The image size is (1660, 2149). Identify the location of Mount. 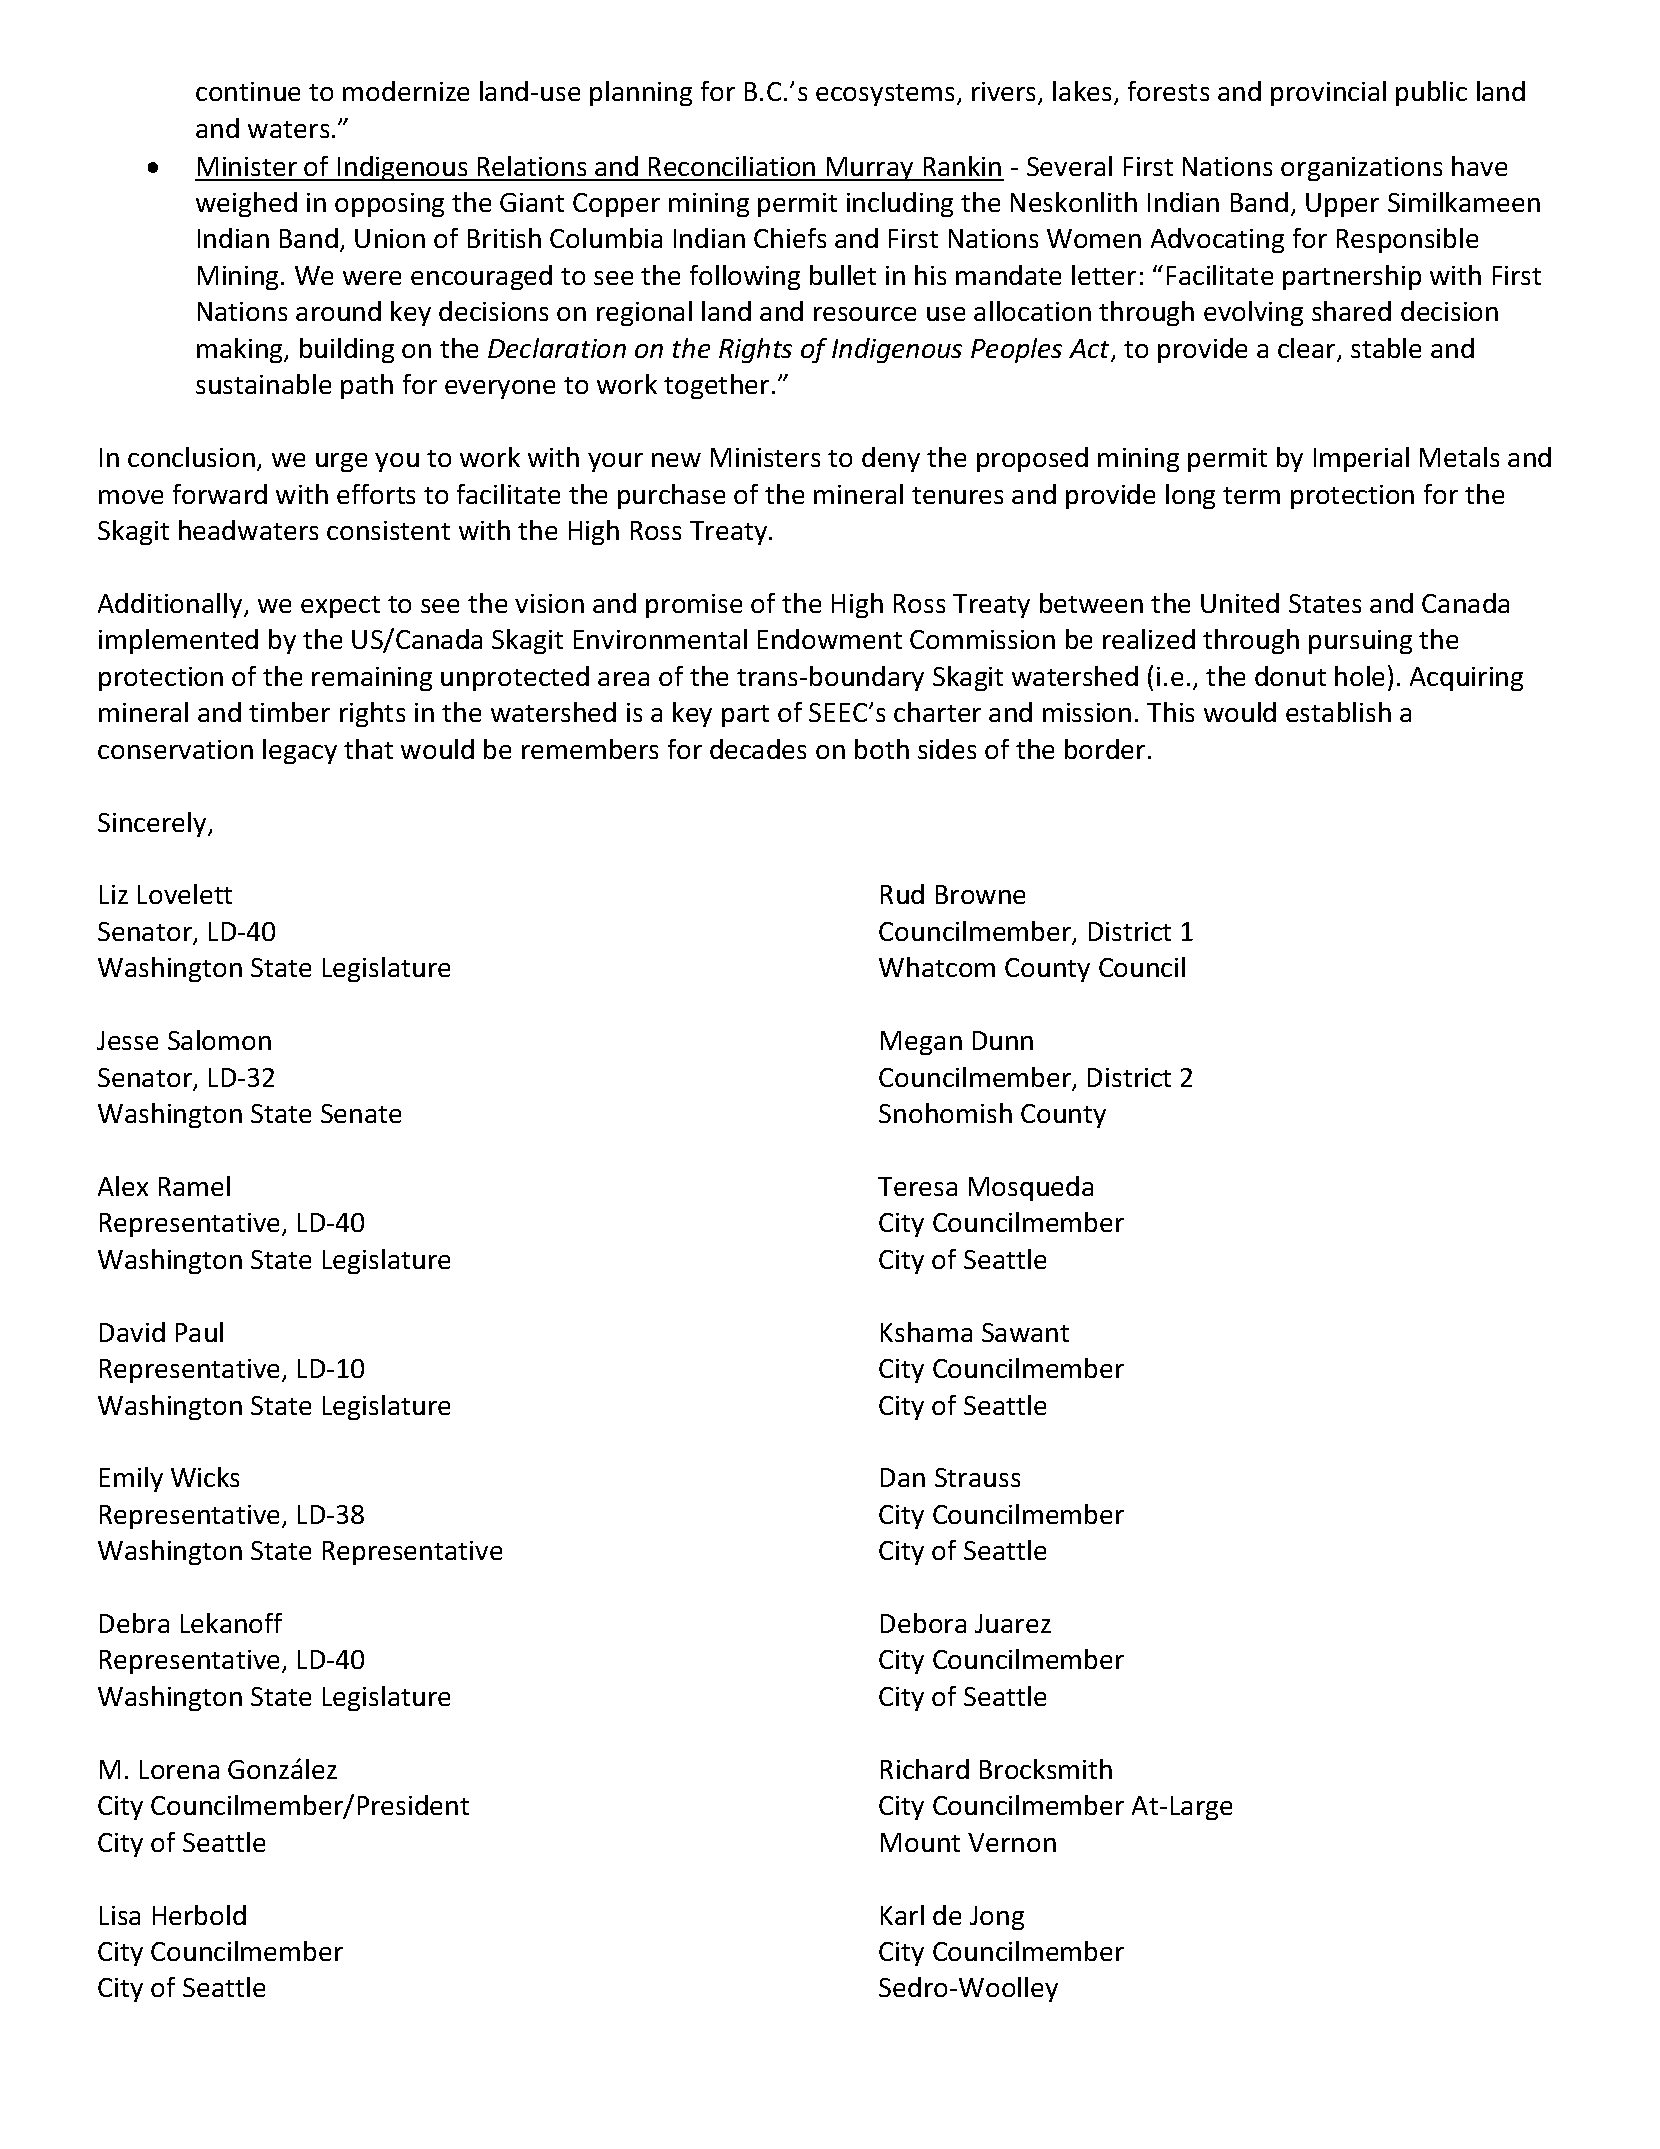
(920, 1842).
